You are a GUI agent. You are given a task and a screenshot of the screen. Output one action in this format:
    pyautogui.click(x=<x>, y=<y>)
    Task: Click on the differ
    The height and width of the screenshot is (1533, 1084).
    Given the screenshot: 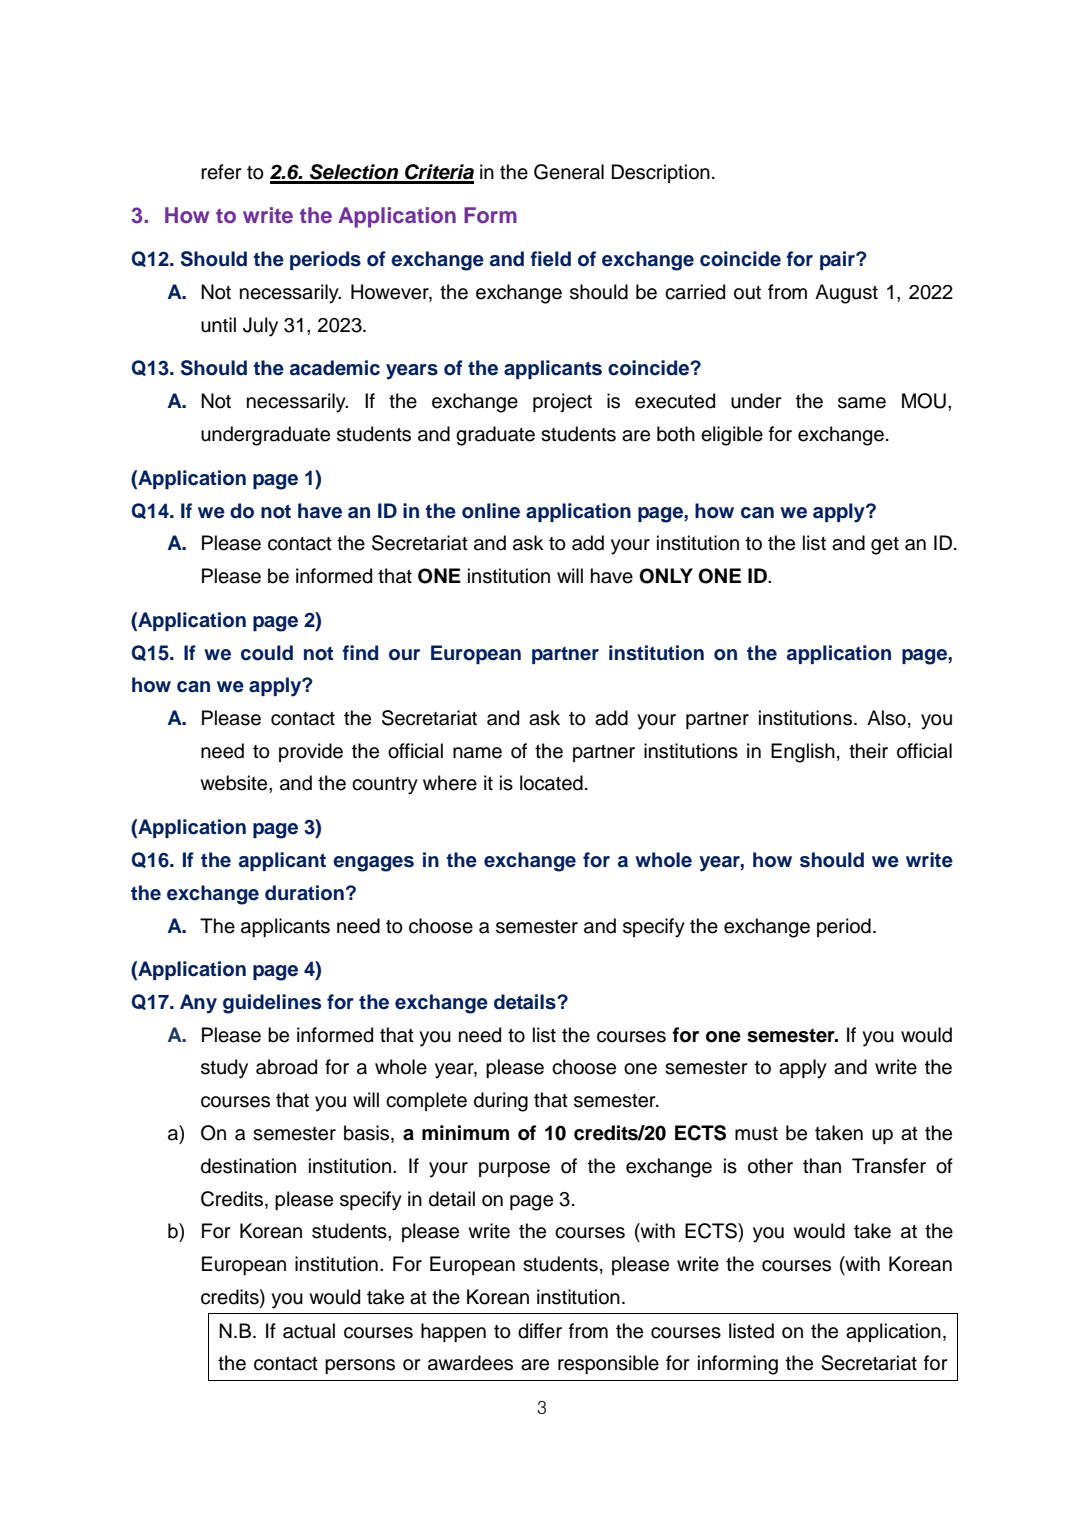 What is the action you would take?
    pyautogui.click(x=540, y=1331)
